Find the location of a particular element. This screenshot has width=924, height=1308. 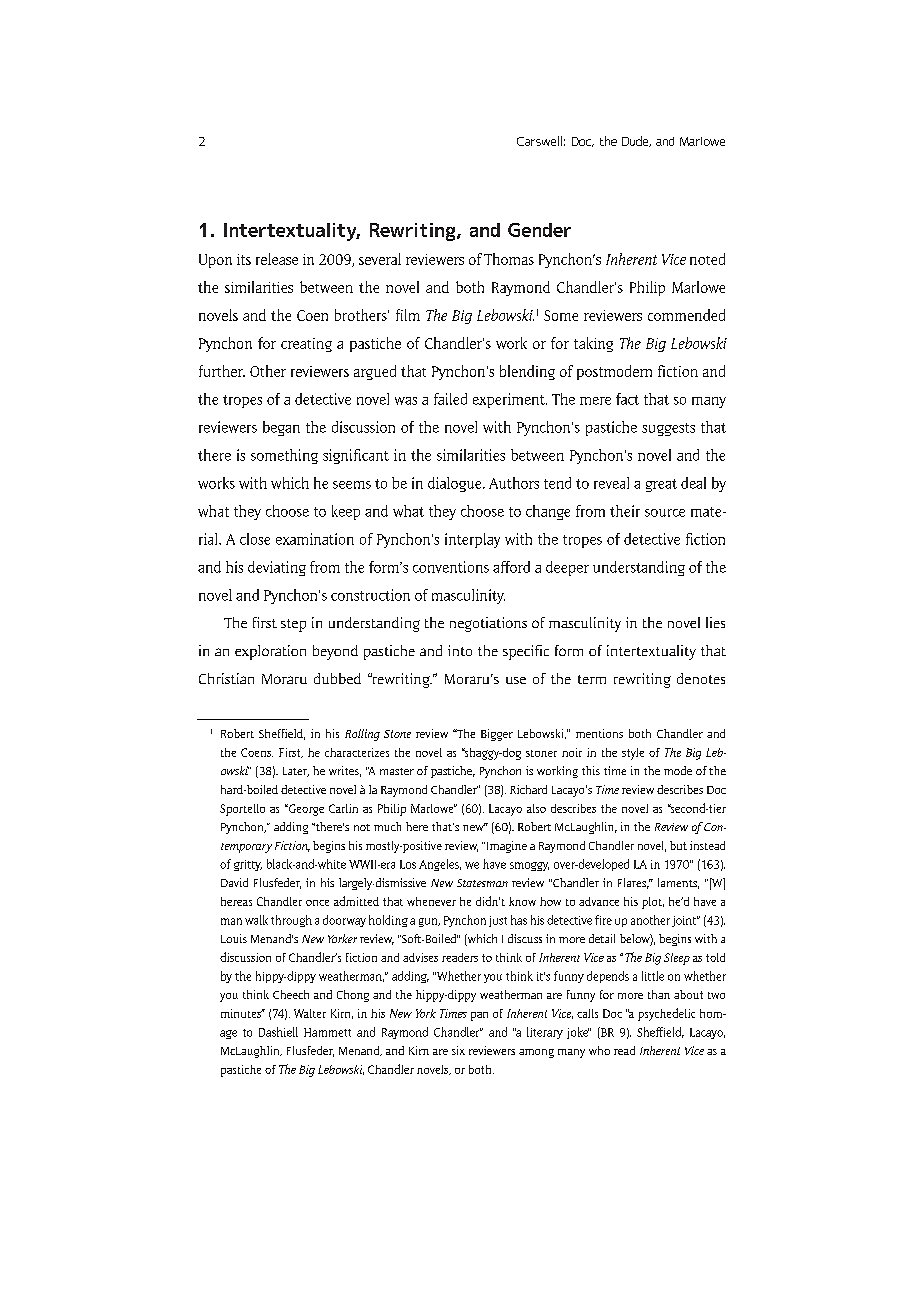

creating is located at coordinates (306, 345).
